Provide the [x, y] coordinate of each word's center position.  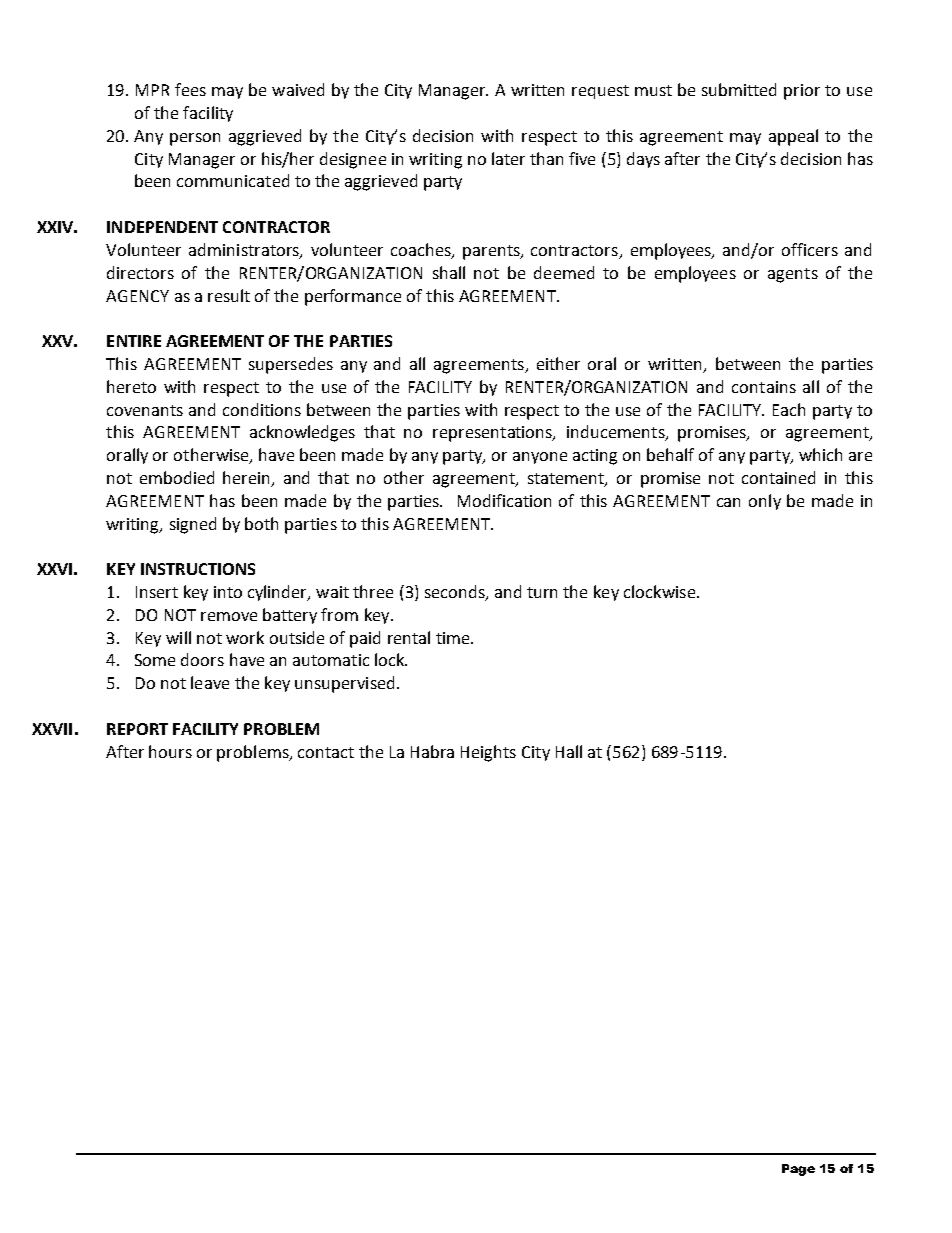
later [508, 158]
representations [494, 434]
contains [764, 387]
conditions [262, 409]
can [728, 502]
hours [170, 751]
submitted [739, 89]
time [454, 638]
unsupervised [344, 684]
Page [798, 1170]
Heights [488, 753]
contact [326, 752]
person [195, 139]
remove [229, 616]
